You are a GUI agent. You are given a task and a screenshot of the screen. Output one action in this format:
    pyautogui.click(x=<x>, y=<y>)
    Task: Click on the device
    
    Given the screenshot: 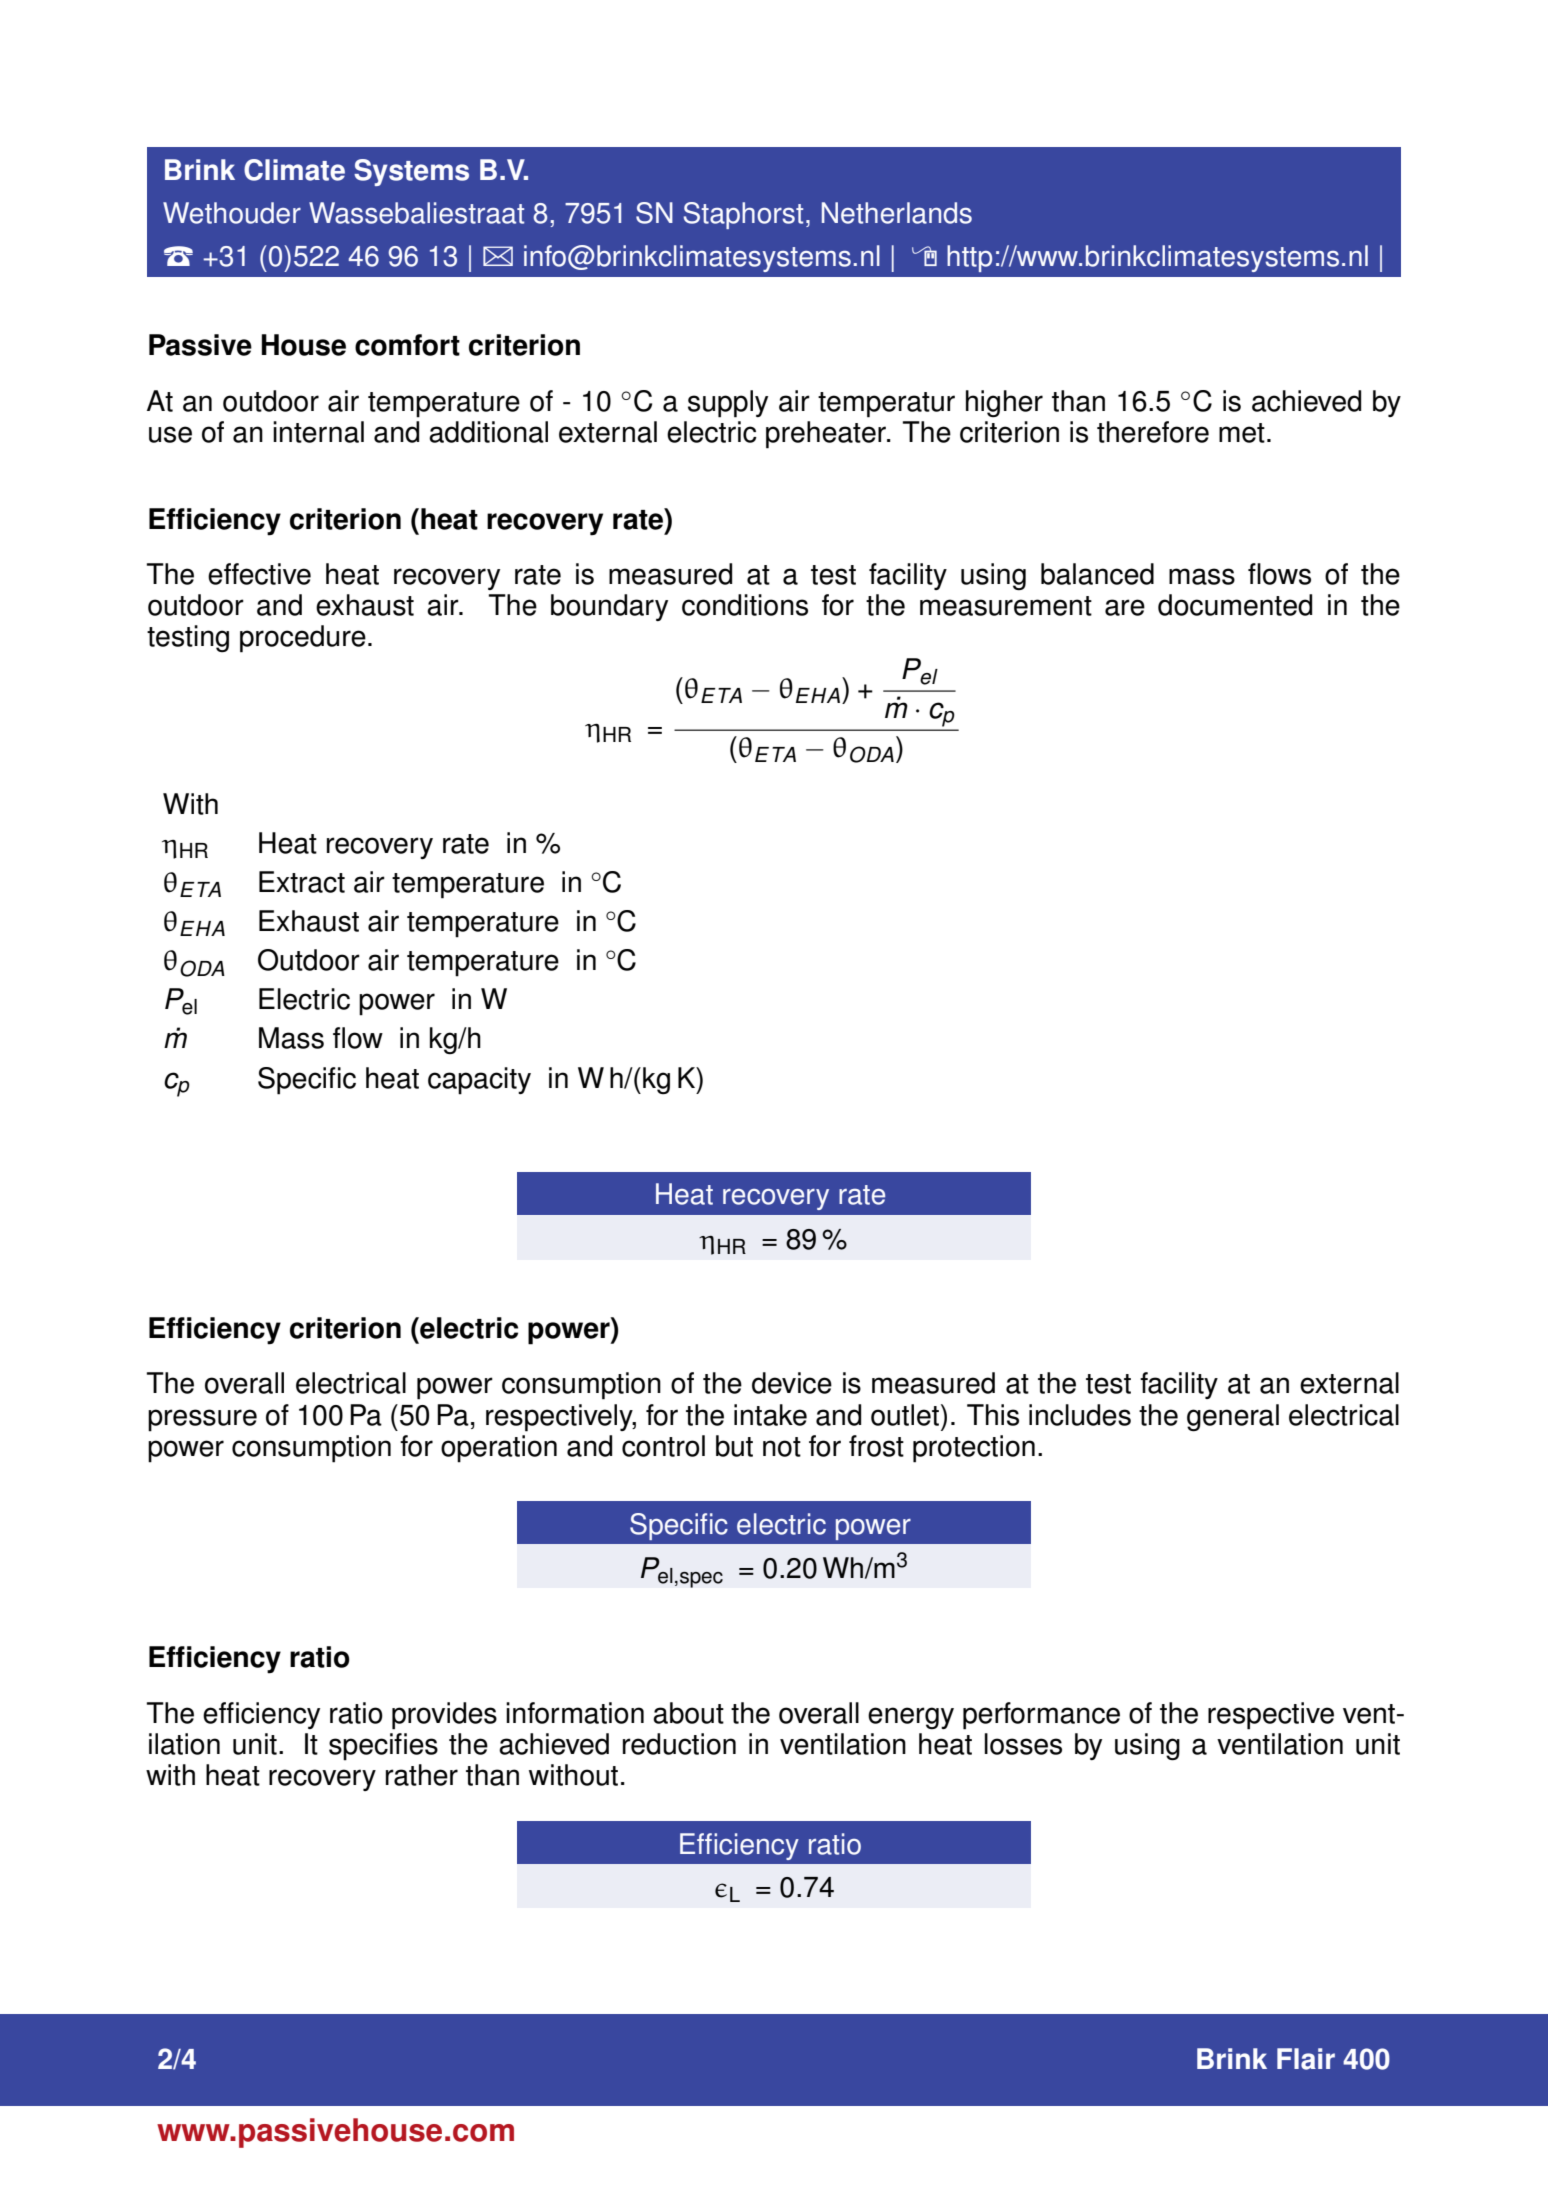 What is the action you would take?
    pyautogui.click(x=792, y=1383)
